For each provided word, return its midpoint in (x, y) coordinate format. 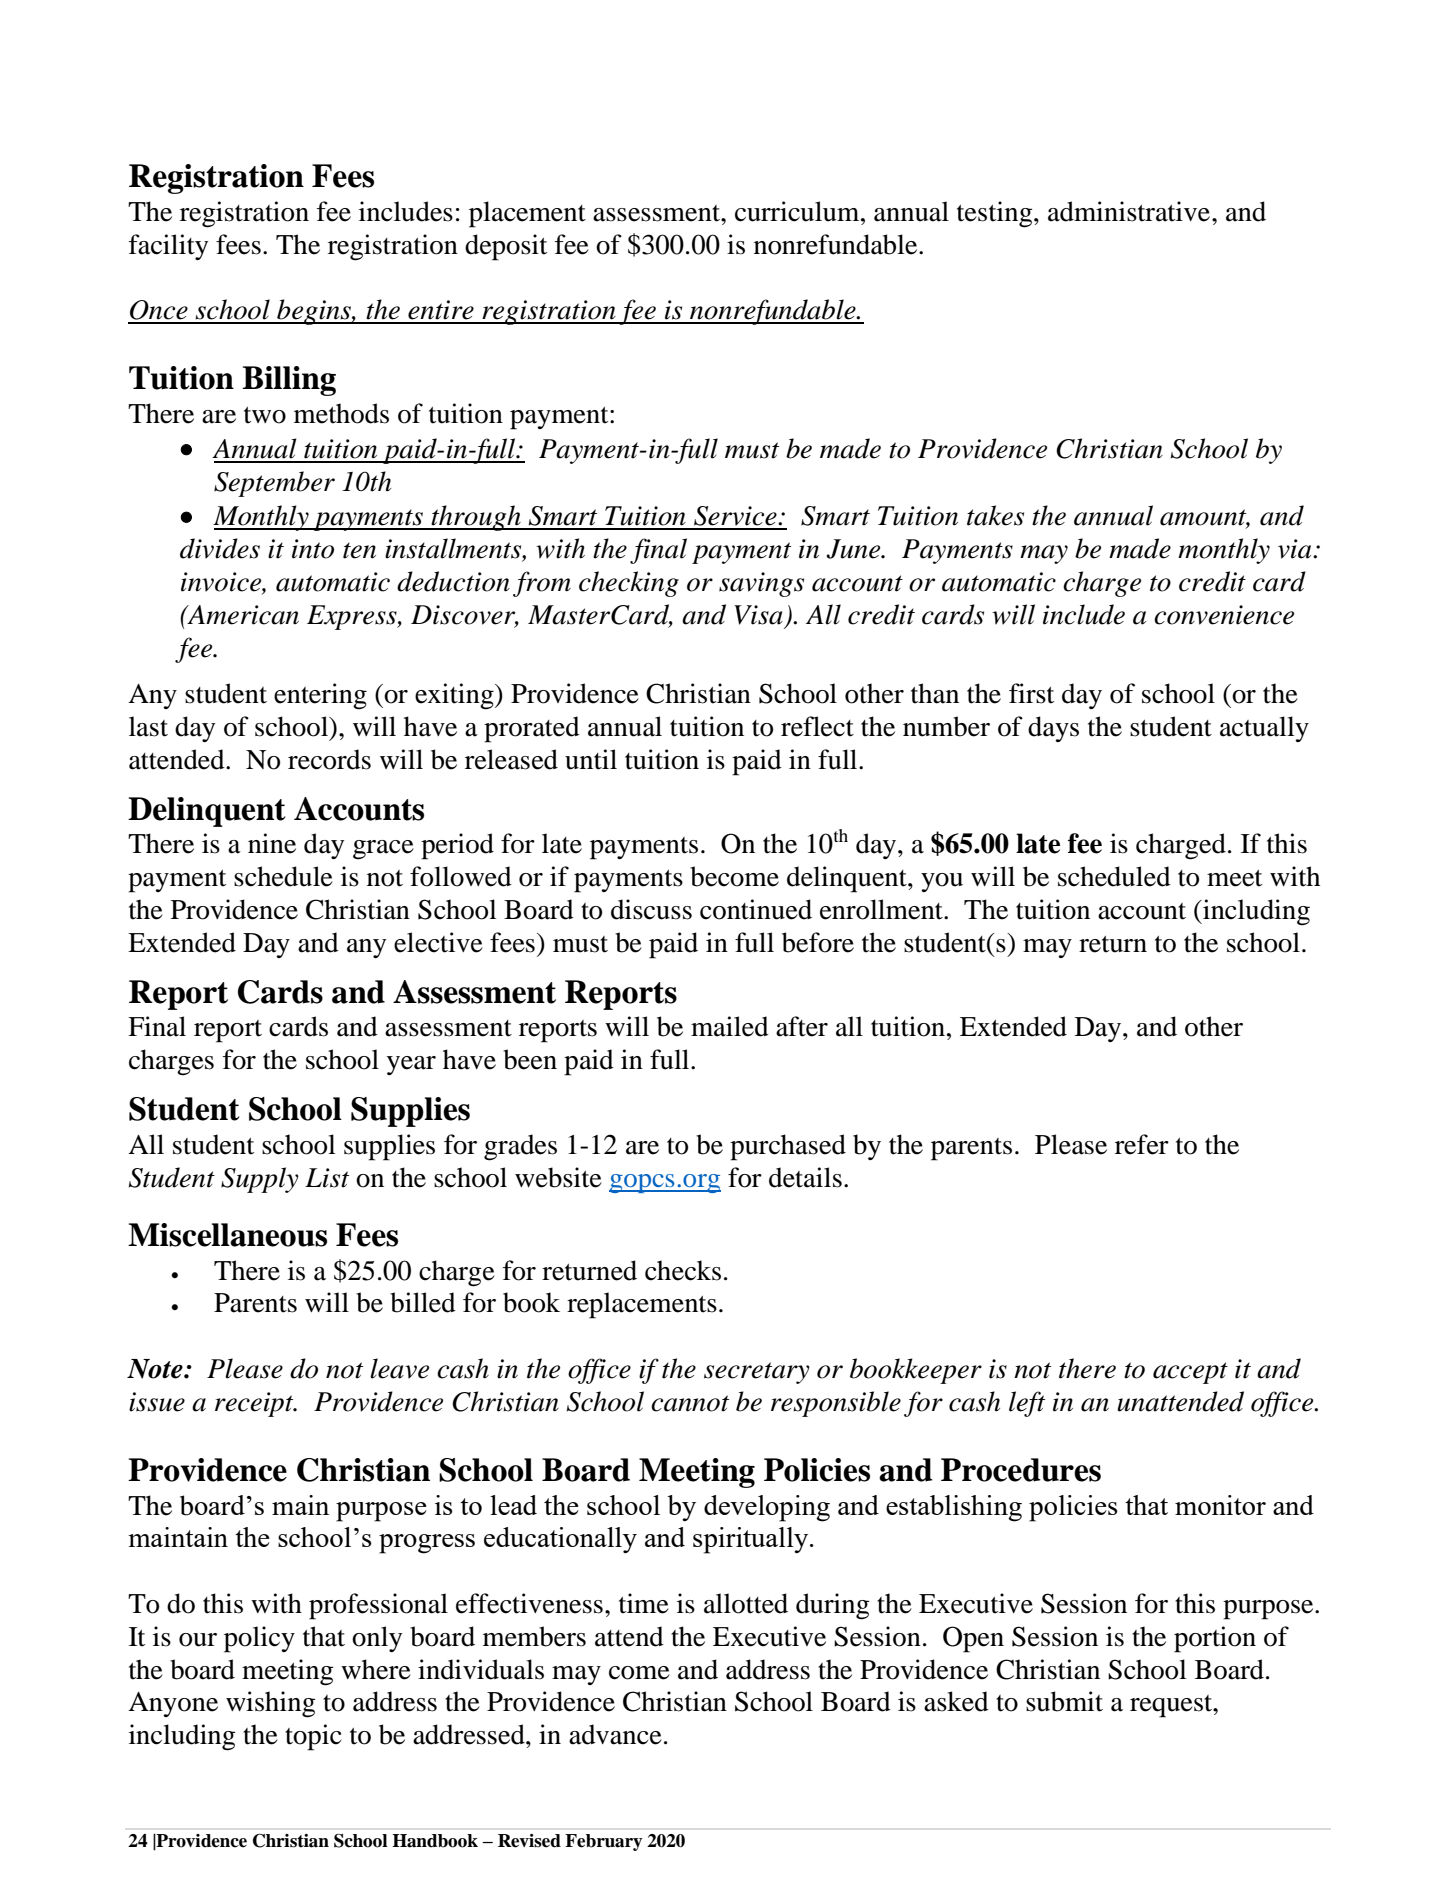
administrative (1129, 211)
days (1053, 729)
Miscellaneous (227, 1235)
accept (1190, 1373)
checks (683, 1270)
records (329, 759)
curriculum (798, 211)
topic (313, 1737)
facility (168, 247)
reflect (817, 726)
